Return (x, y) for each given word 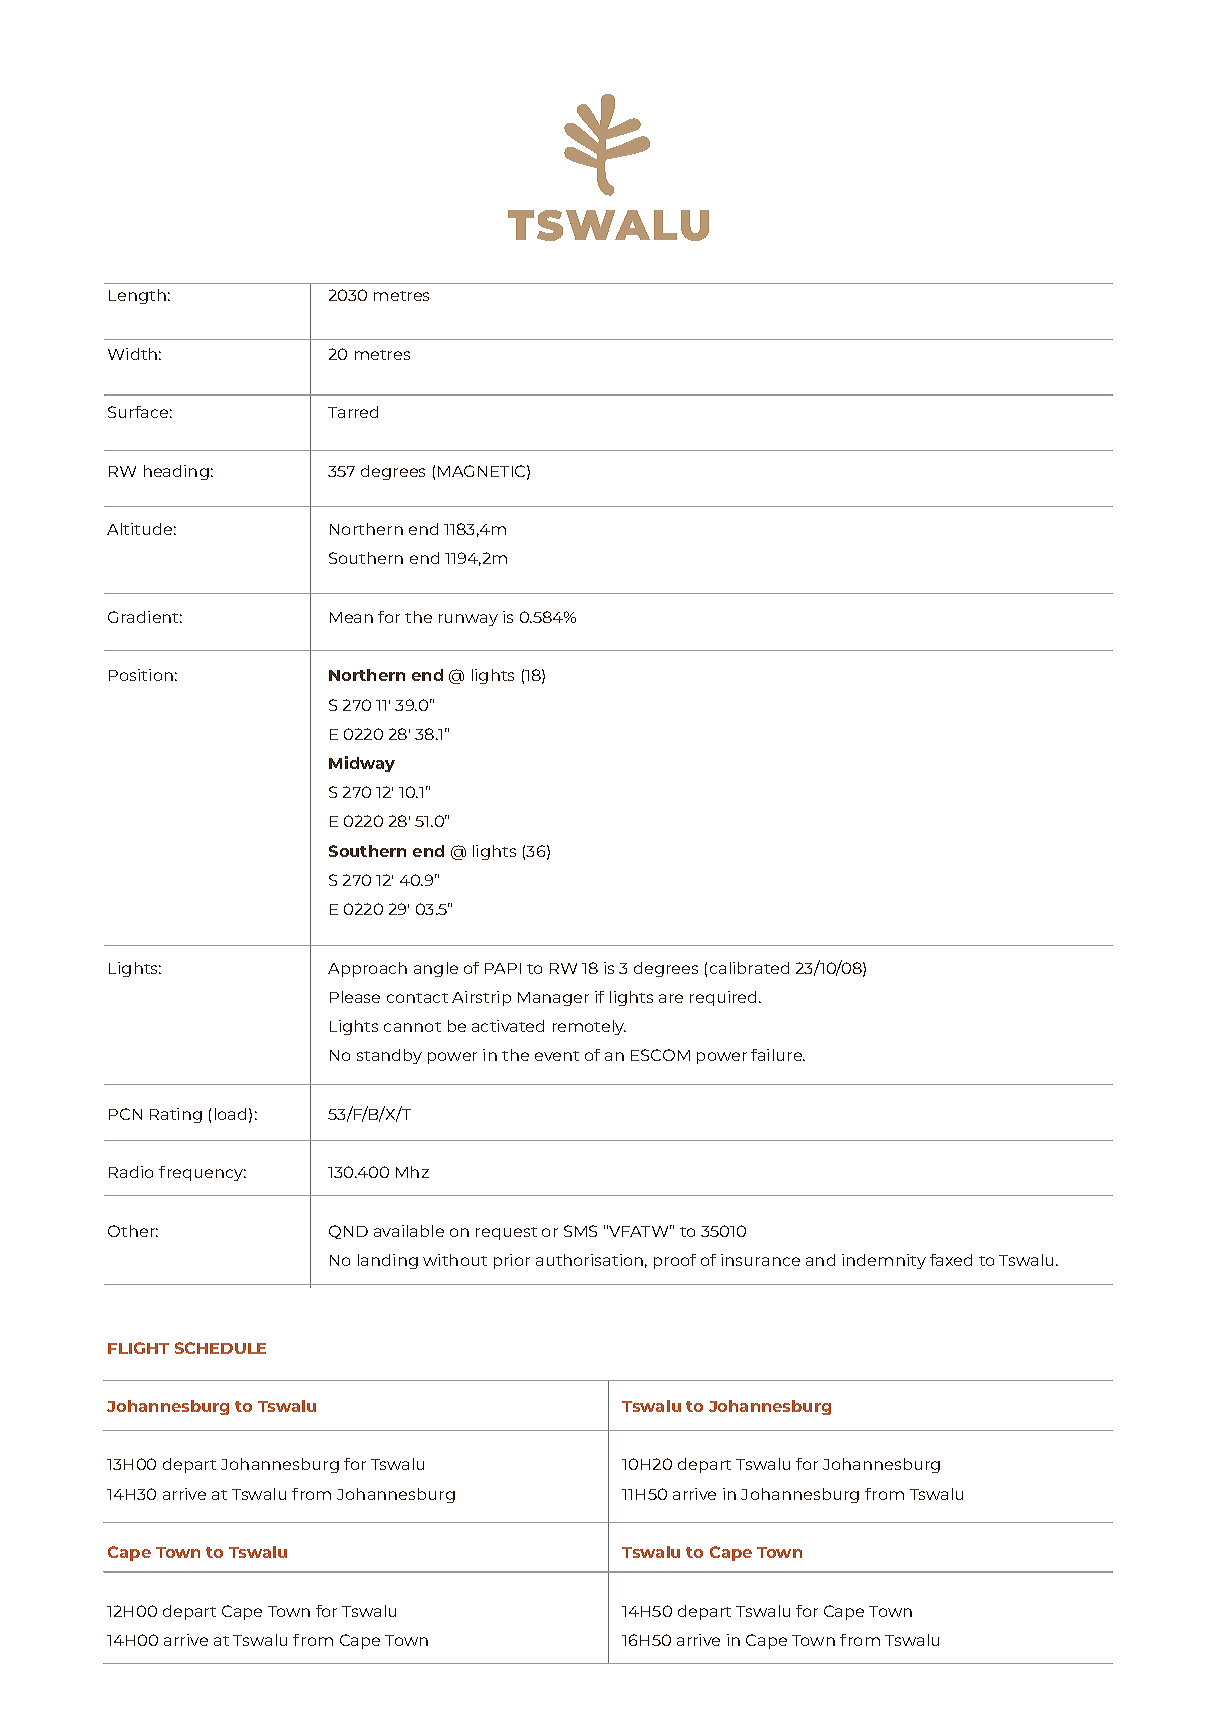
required (725, 998)
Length (137, 296)
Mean (351, 617)
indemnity (884, 1261)
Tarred (353, 412)
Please (355, 997)
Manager (553, 999)
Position (141, 675)
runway (468, 620)
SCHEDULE (220, 1348)
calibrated (749, 968)
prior (512, 1261)
